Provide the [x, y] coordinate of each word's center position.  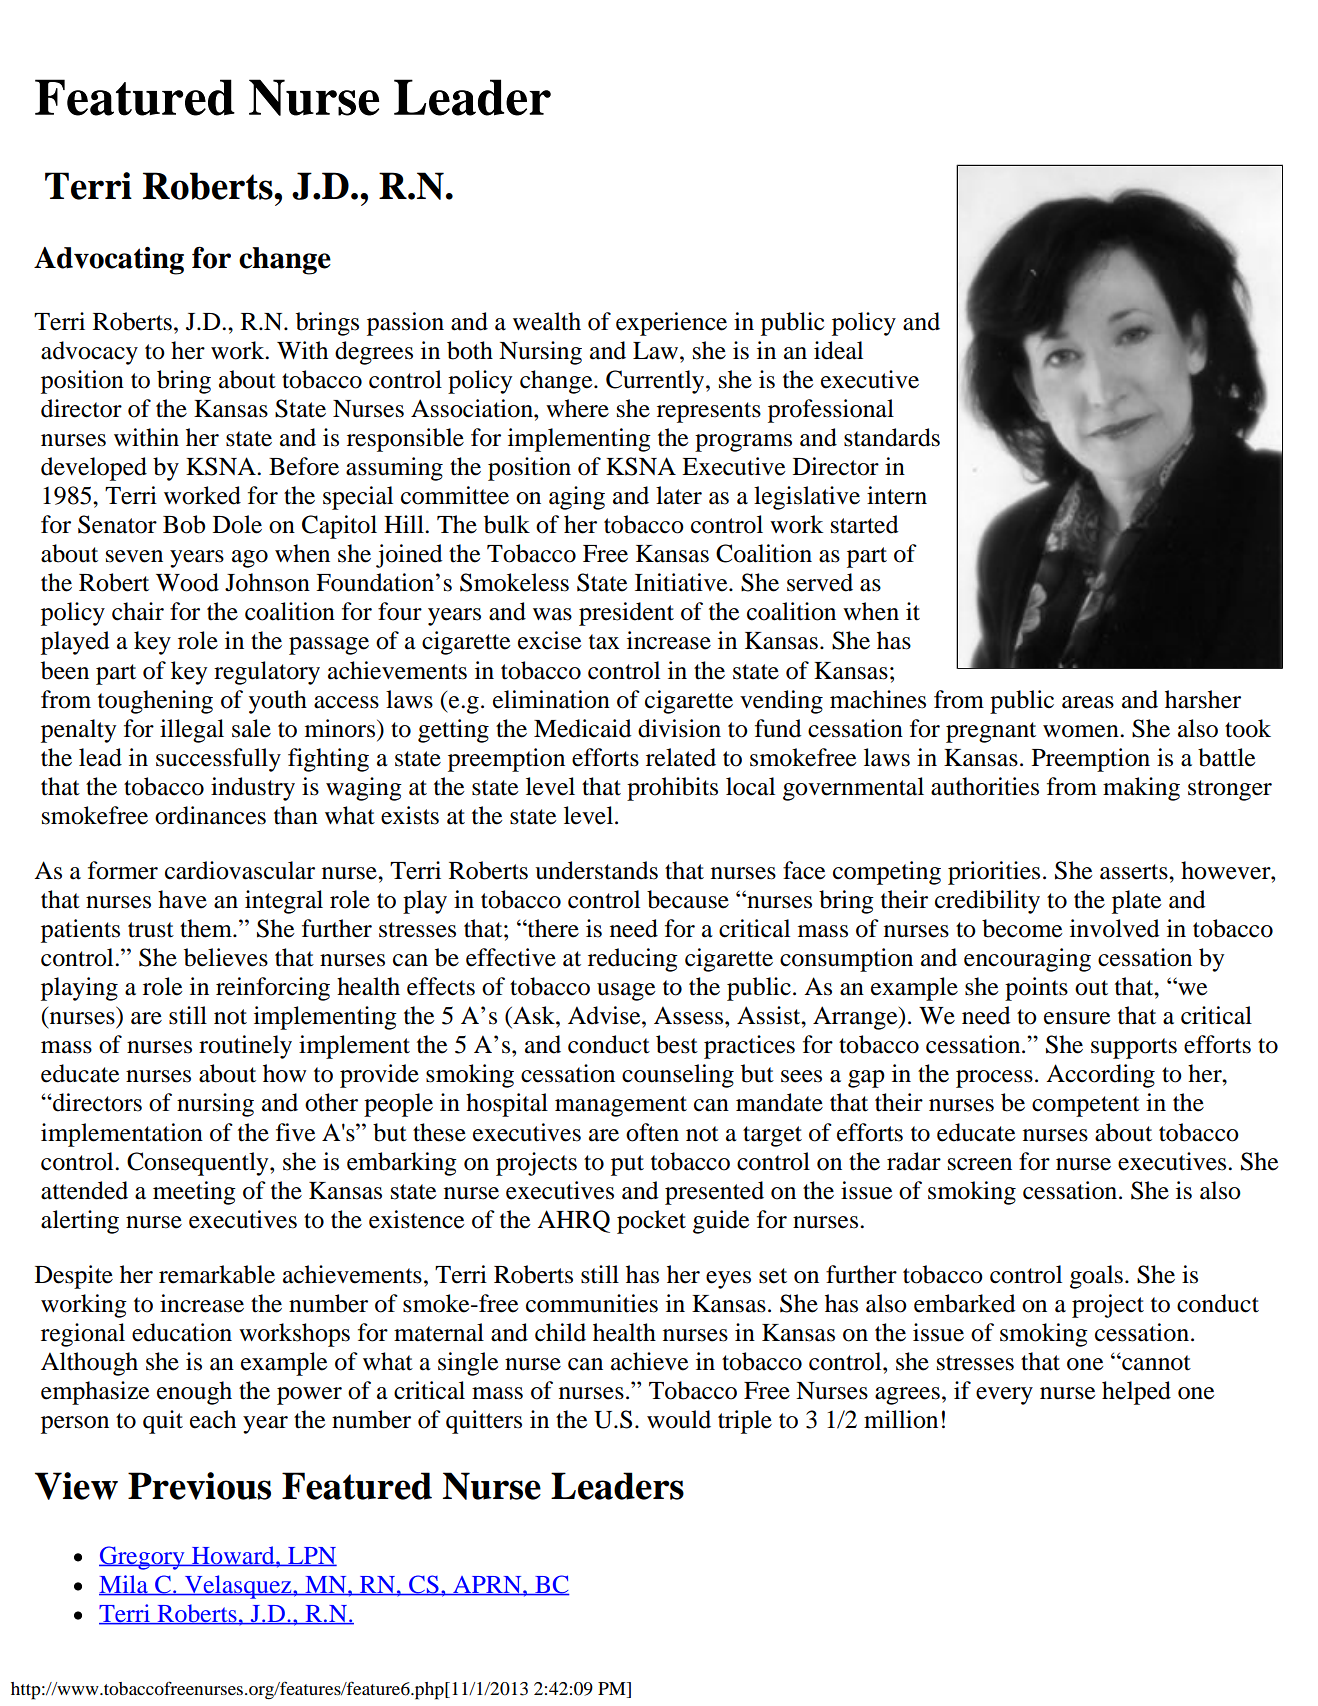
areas [1088, 702]
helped [1136, 1393]
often [652, 1132]
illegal [192, 731]
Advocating [109, 261]
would [679, 1419]
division [679, 728]
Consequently [199, 1164]
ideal [838, 350]
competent [1086, 1106]
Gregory [143, 1558]
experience [671, 324]
